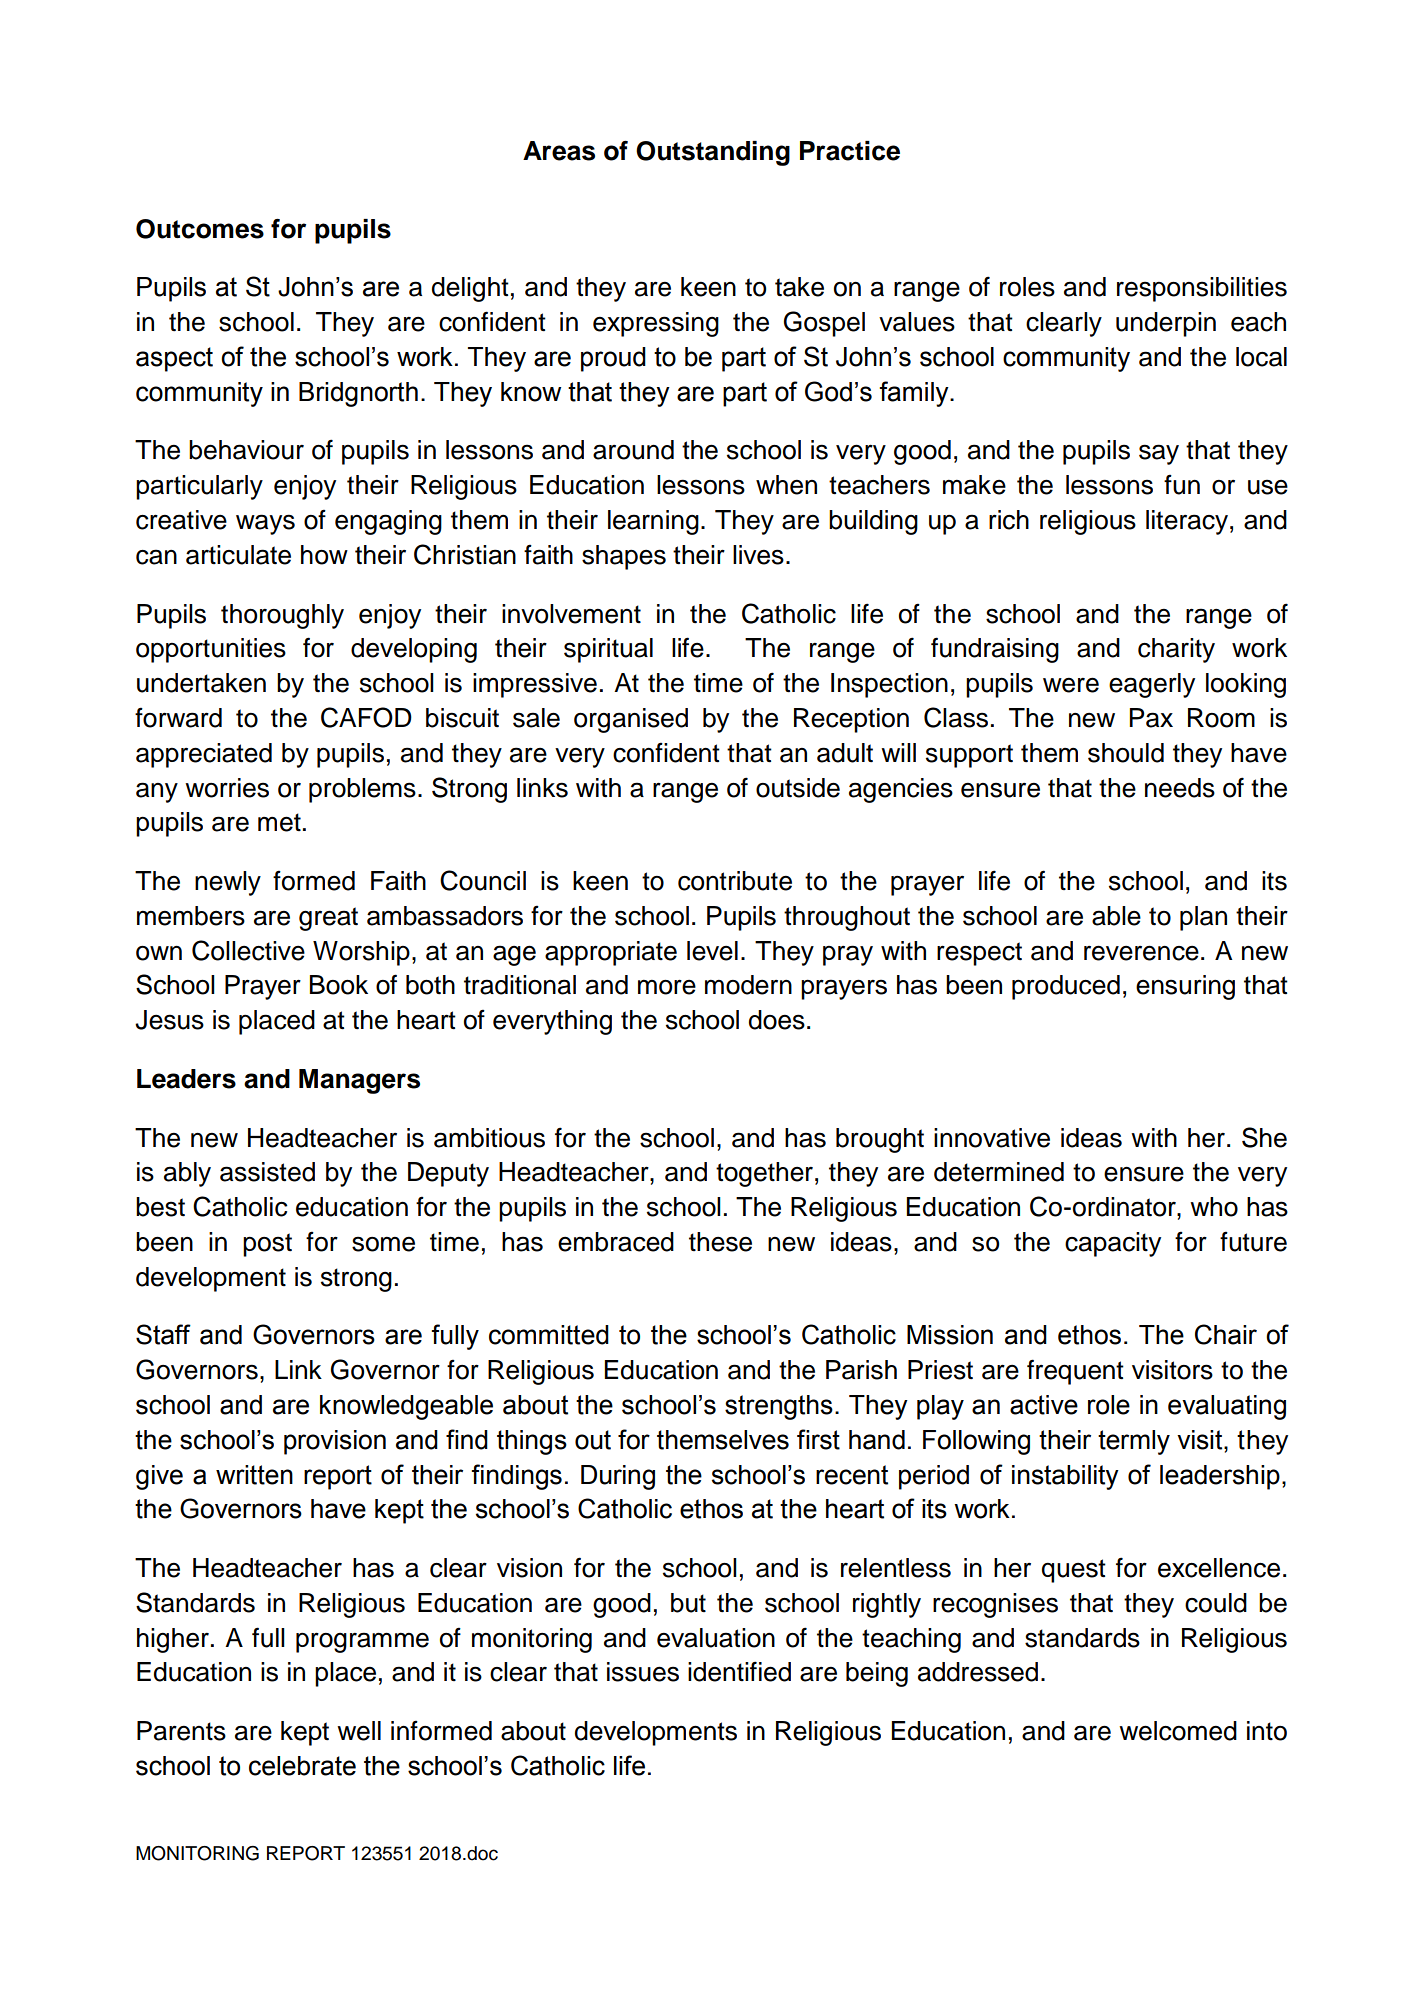 The height and width of the image is (2013, 1424). What do you see at coordinates (1202, 289) in the image?
I see `responsibilities` at bounding box center [1202, 289].
